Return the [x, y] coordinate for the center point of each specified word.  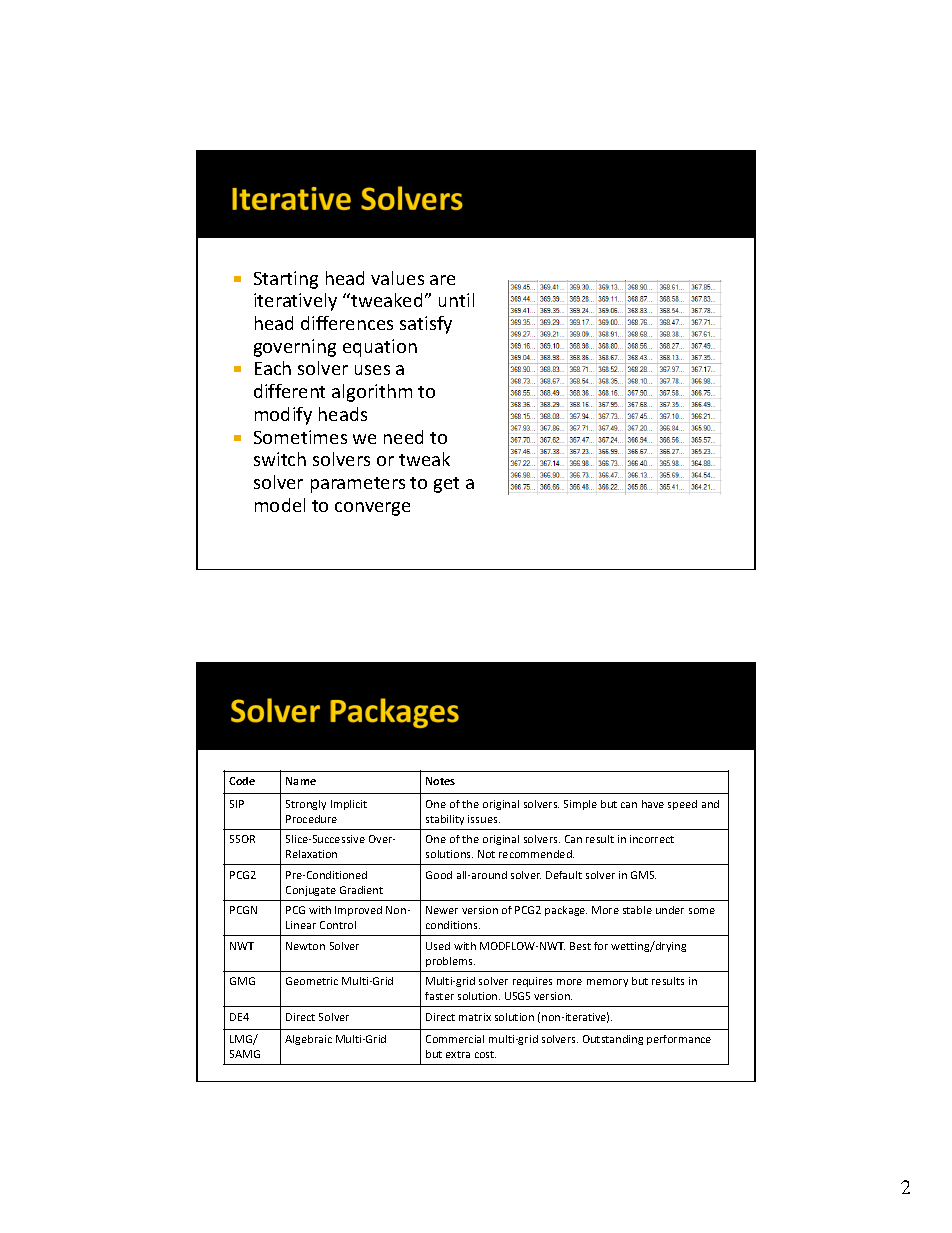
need [403, 437]
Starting [286, 280]
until [456, 300]
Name [301, 781]
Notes [440, 781]
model [280, 505]
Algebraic [308, 1040]
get [446, 485]
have [653, 804]
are [442, 280]
